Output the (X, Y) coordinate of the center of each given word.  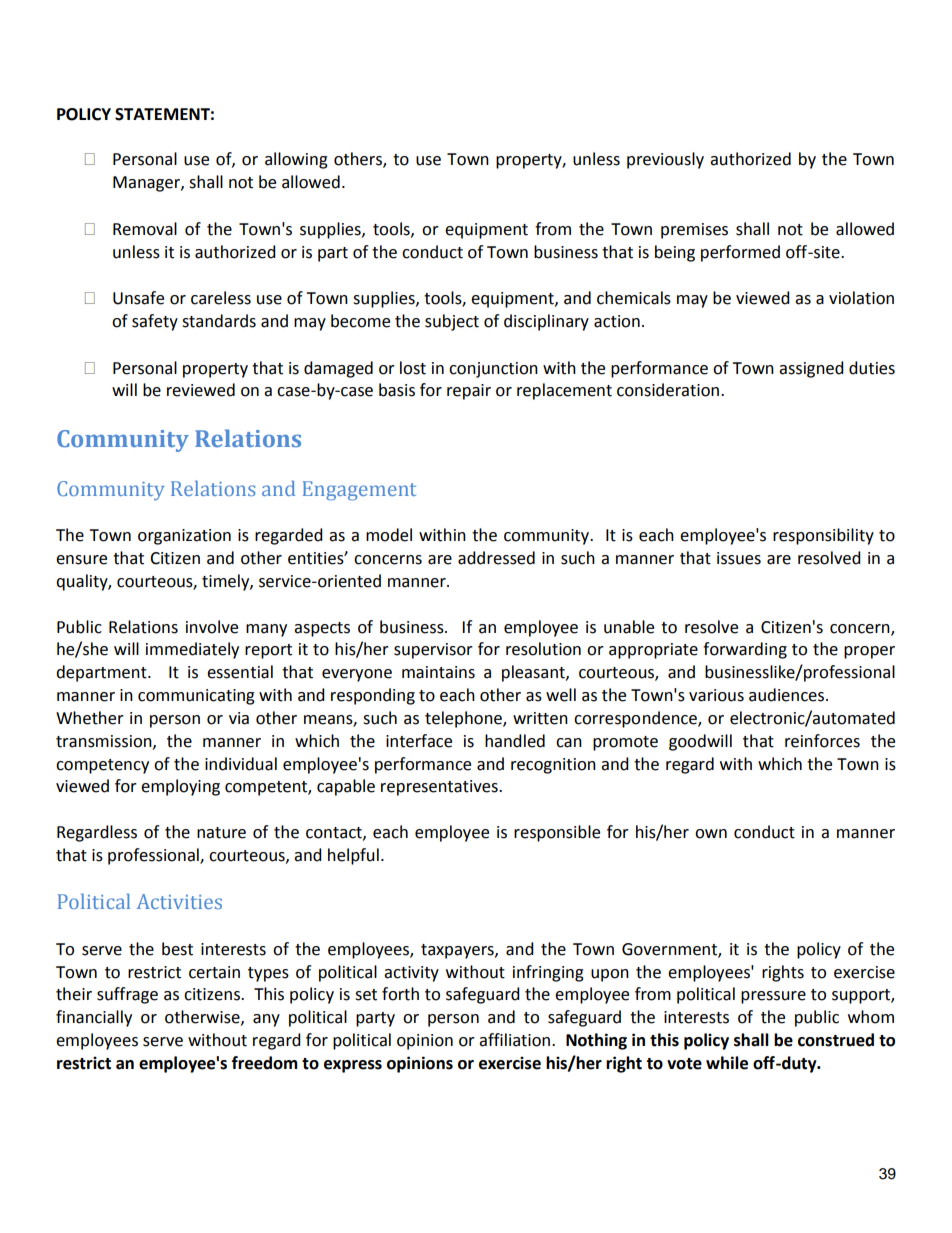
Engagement (359, 491)
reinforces (822, 741)
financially (94, 1018)
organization (184, 537)
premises (694, 231)
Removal (145, 229)
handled (515, 741)
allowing (296, 160)
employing (180, 787)
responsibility (823, 536)
